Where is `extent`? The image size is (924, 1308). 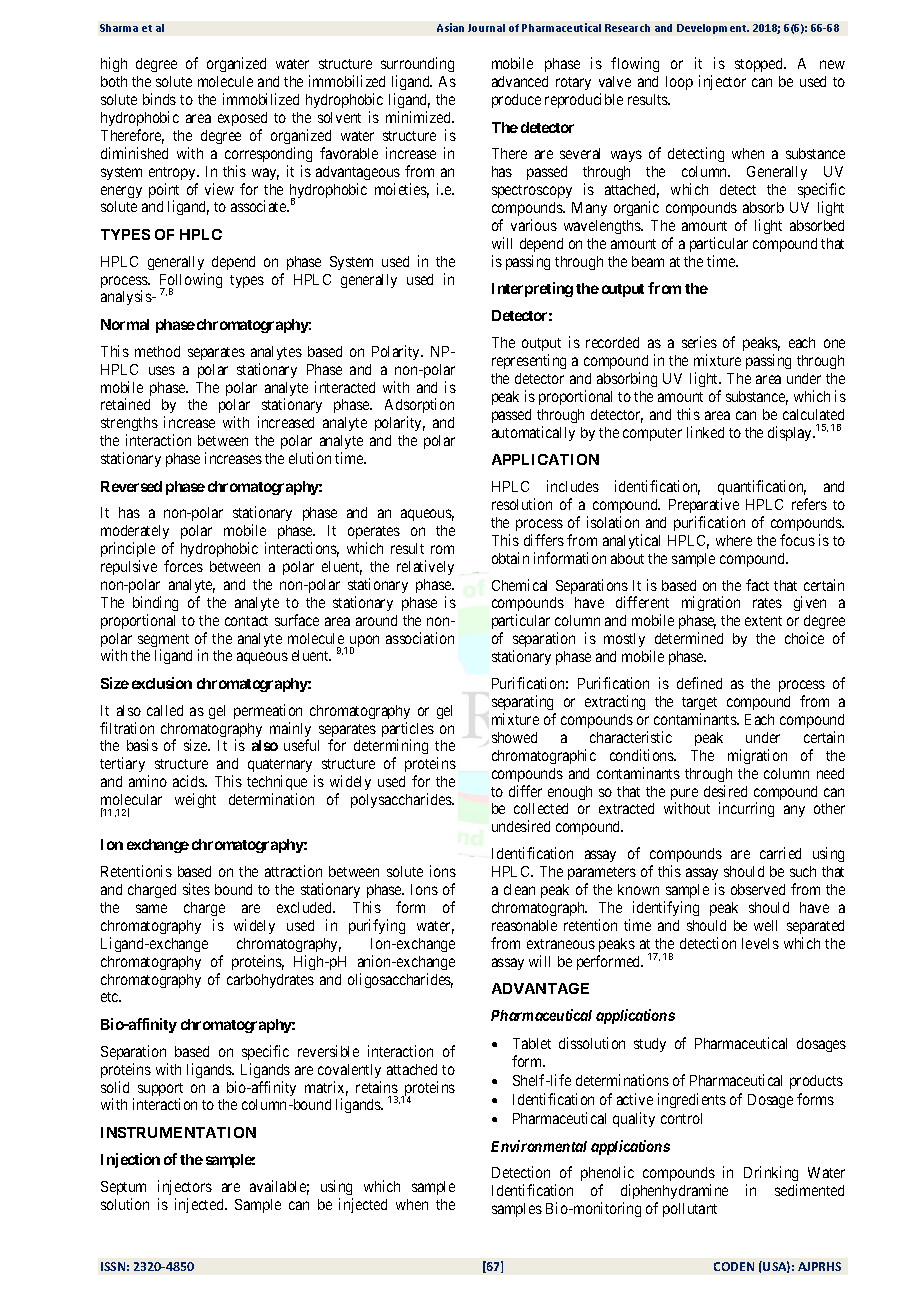
extent is located at coordinates (763, 621).
